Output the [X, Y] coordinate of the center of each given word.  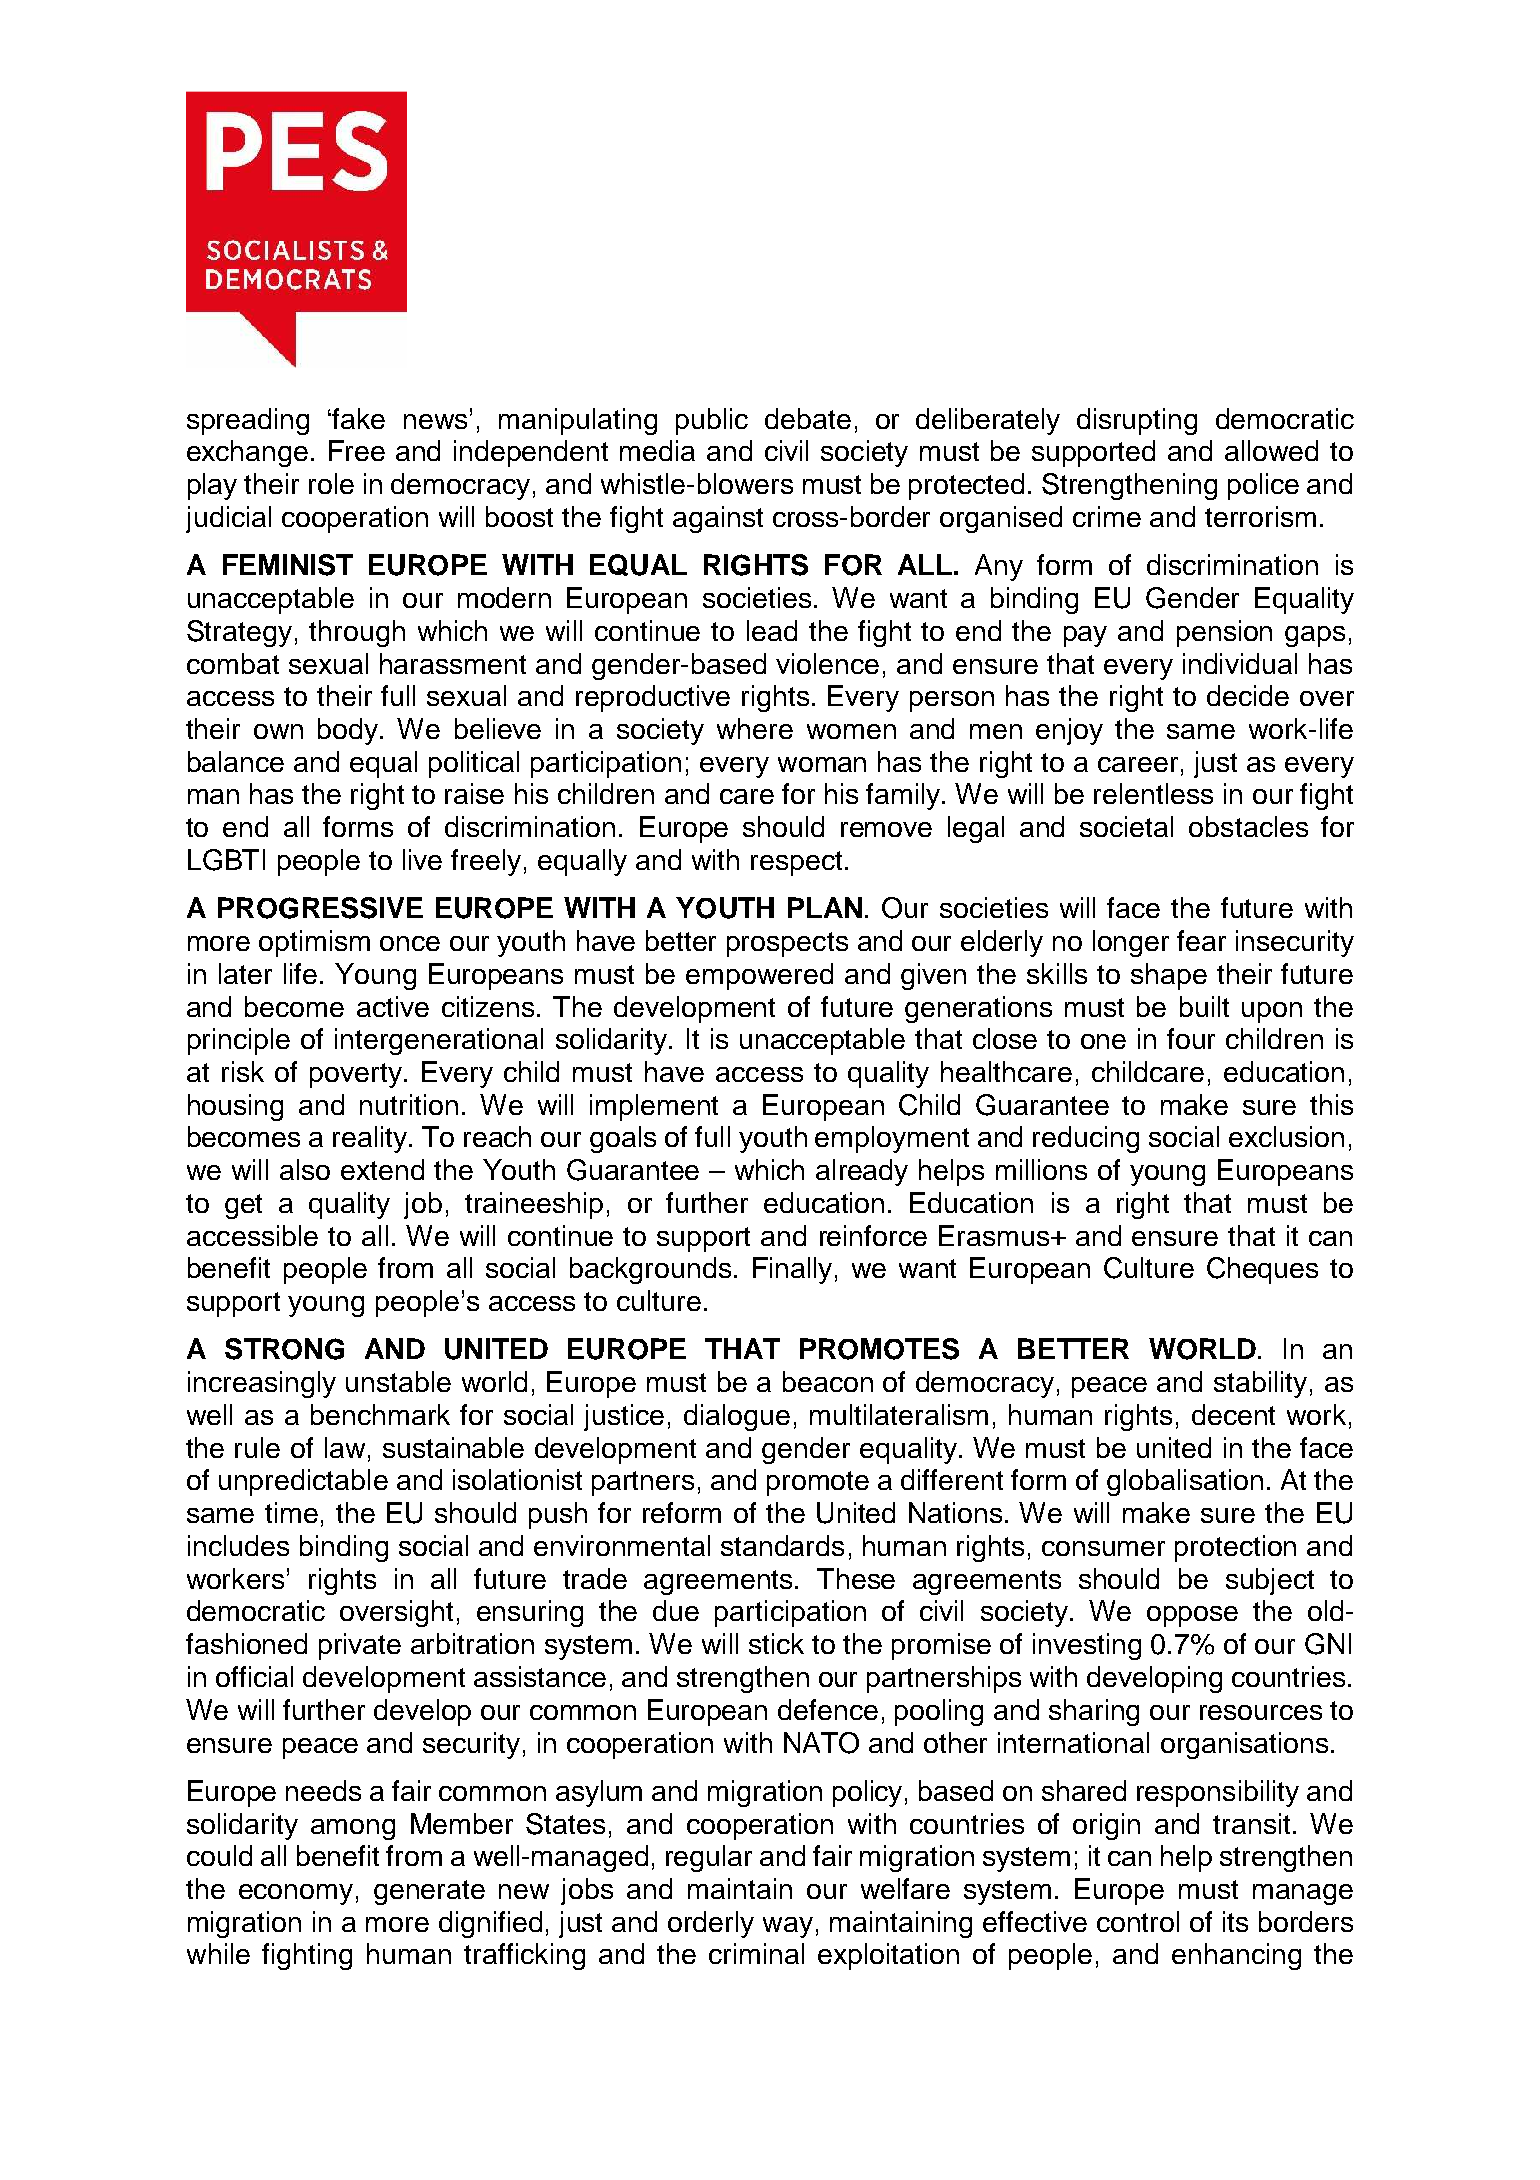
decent [1233, 1414]
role [331, 483]
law [345, 1447]
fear [1201, 940]
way [788, 1927]
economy [296, 1894]
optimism [314, 943]
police [1263, 486]
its [1235, 1921]
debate [808, 418]
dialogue [737, 1417]
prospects [787, 944]
